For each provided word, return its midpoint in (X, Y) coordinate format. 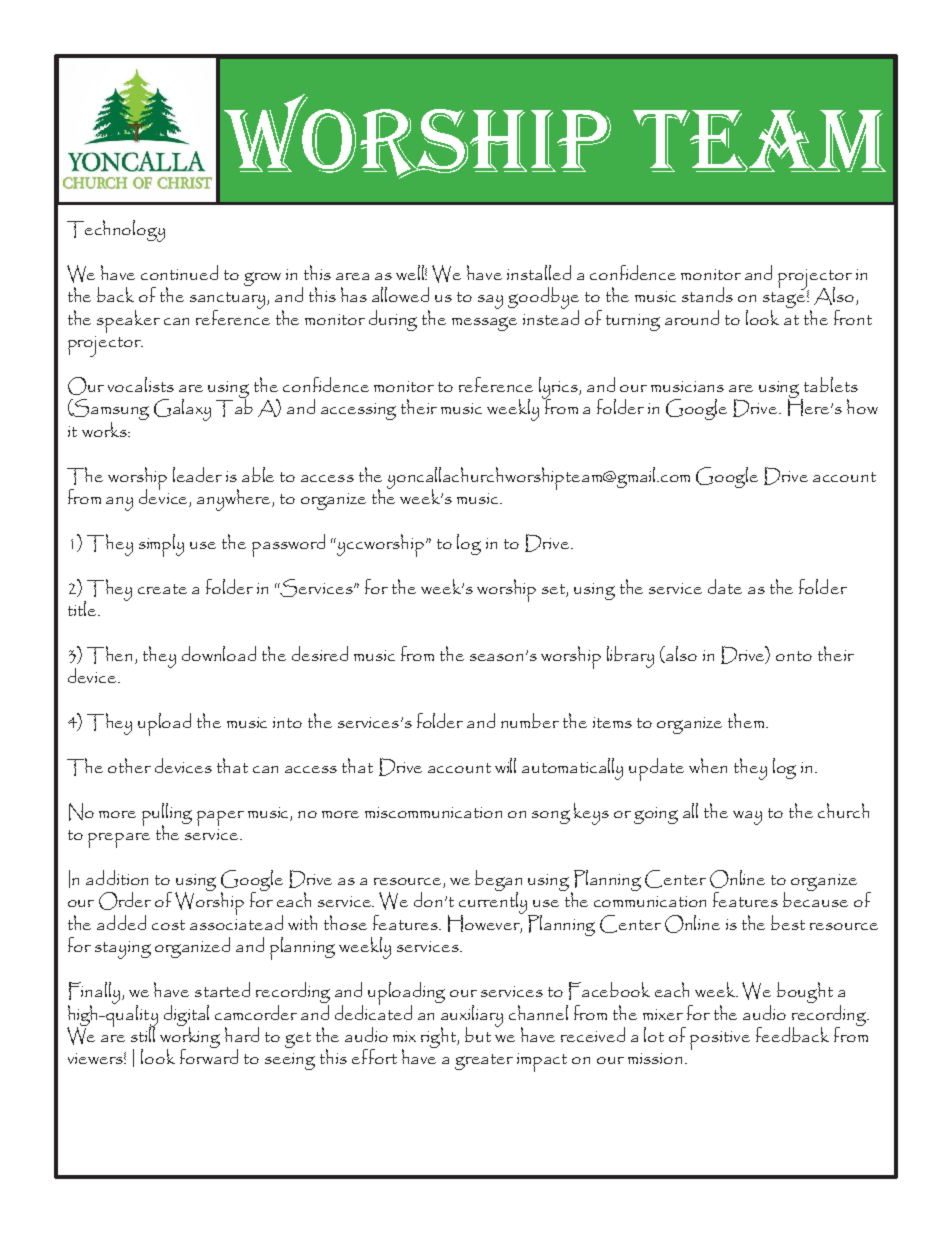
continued (179, 272)
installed (539, 272)
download (219, 653)
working (190, 1037)
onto (794, 656)
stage (784, 300)
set (555, 590)
